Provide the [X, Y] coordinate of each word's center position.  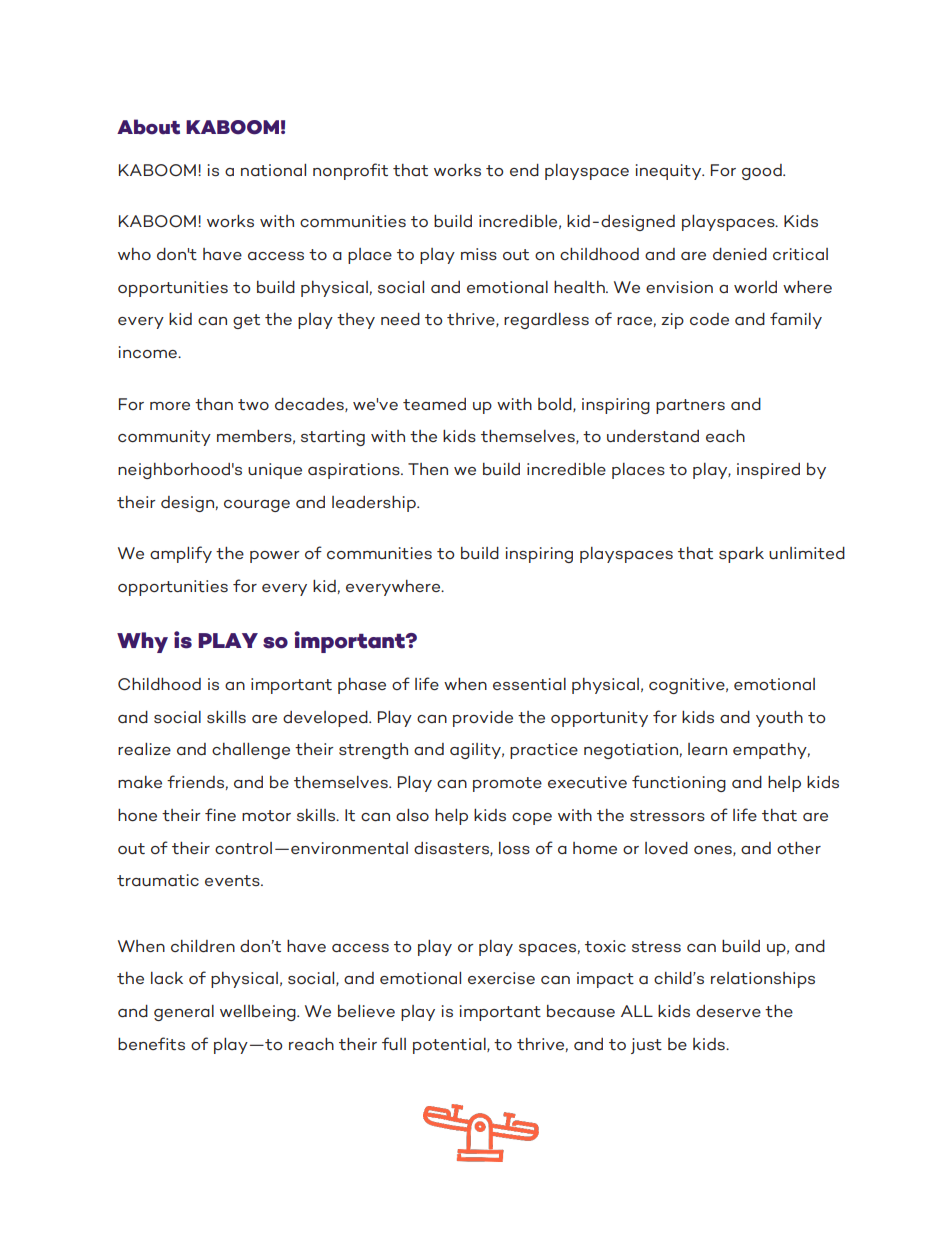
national [273, 170]
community [164, 438]
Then [428, 469]
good [763, 172]
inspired [768, 471]
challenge [251, 751]
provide [483, 719]
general [184, 1013]
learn [707, 749]
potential [450, 1046]
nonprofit [350, 171]
